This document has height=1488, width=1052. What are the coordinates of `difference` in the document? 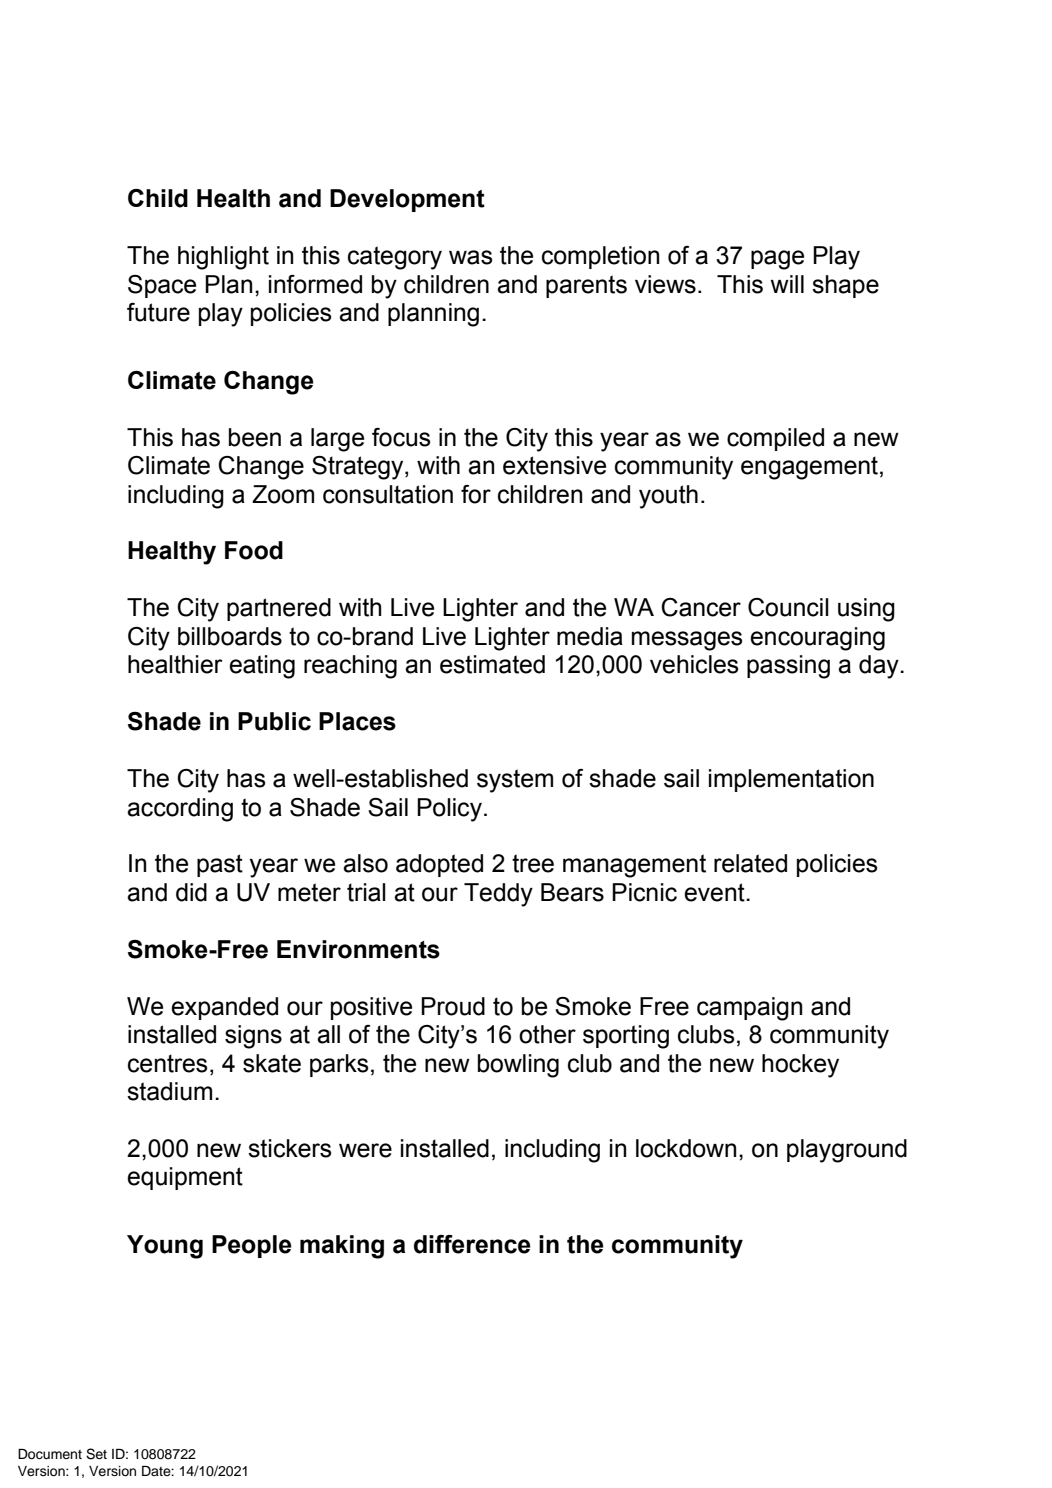 It's located at (472, 1244).
